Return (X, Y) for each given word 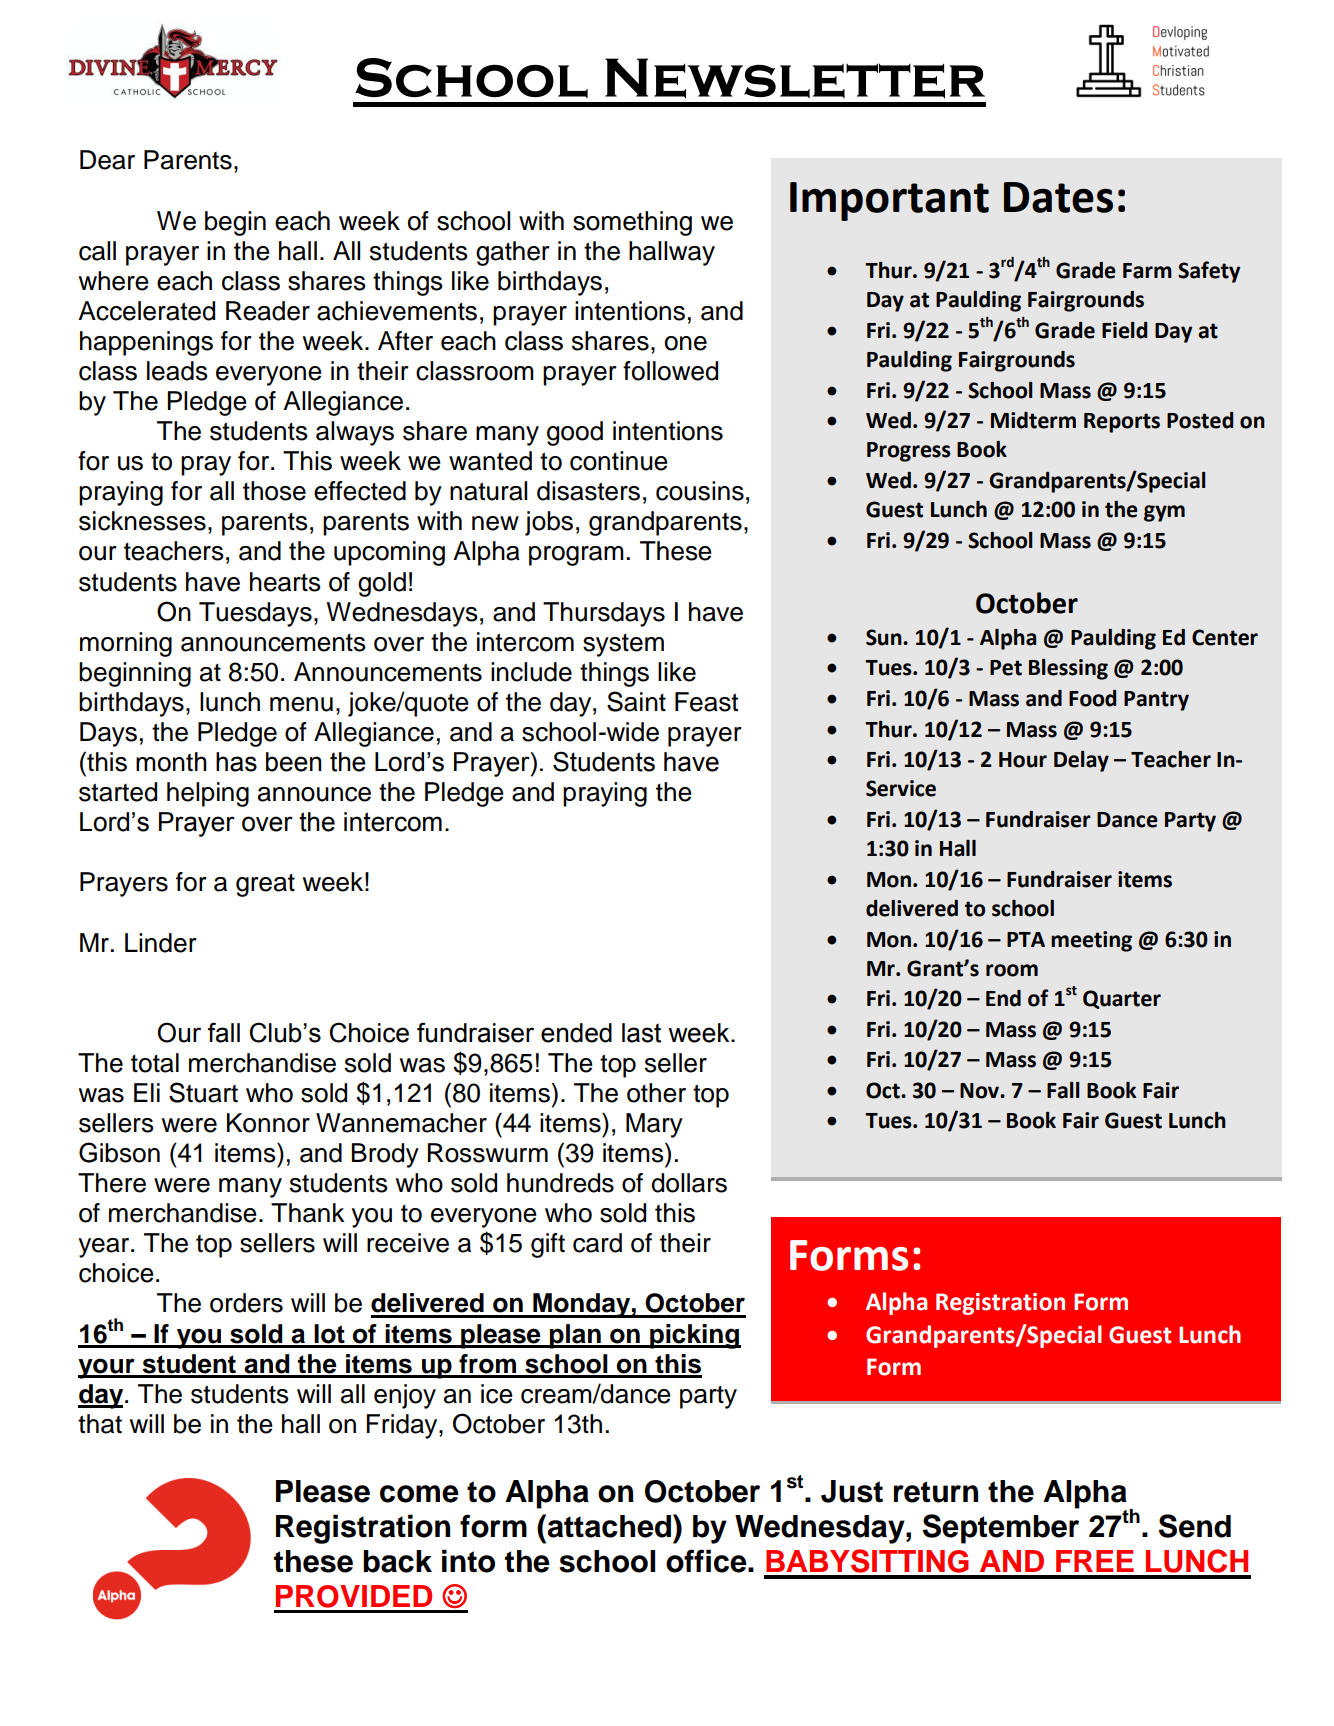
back (397, 1561)
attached (608, 1526)
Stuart (203, 1092)
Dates (1058, 197)
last (641, 1033)
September (1001, 1529)
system (623, 645)
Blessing (1068, 669)
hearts (285, 582)
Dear (107, 160)
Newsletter (795, 78)
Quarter (1122, 999)
